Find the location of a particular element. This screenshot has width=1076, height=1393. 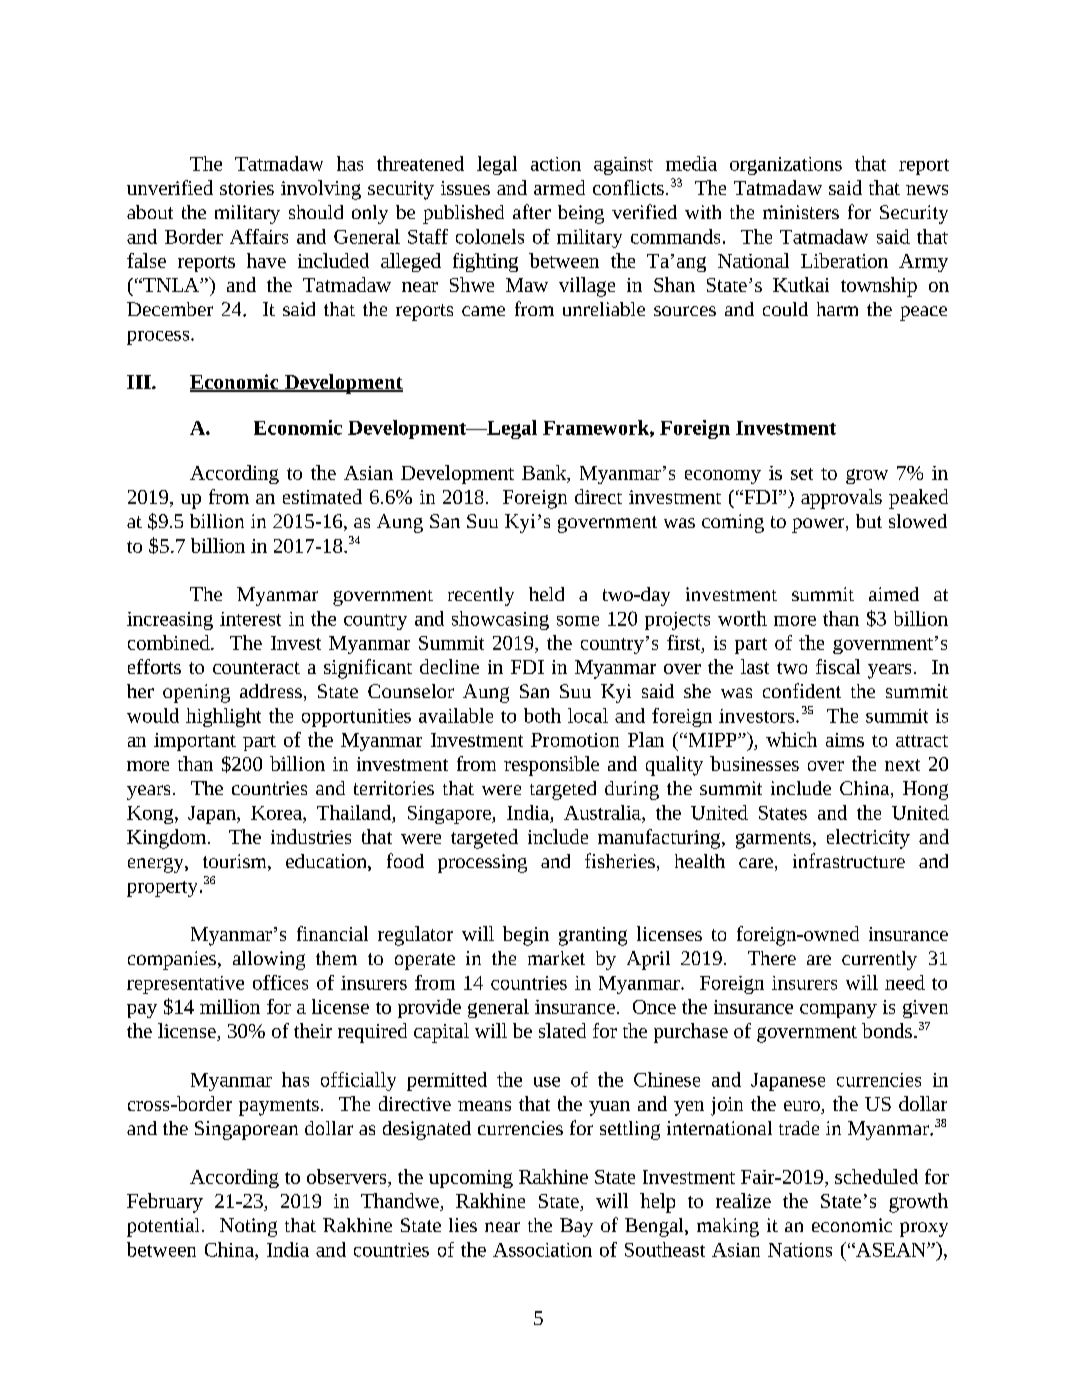

ministers is located at coordinates (801, 212).
